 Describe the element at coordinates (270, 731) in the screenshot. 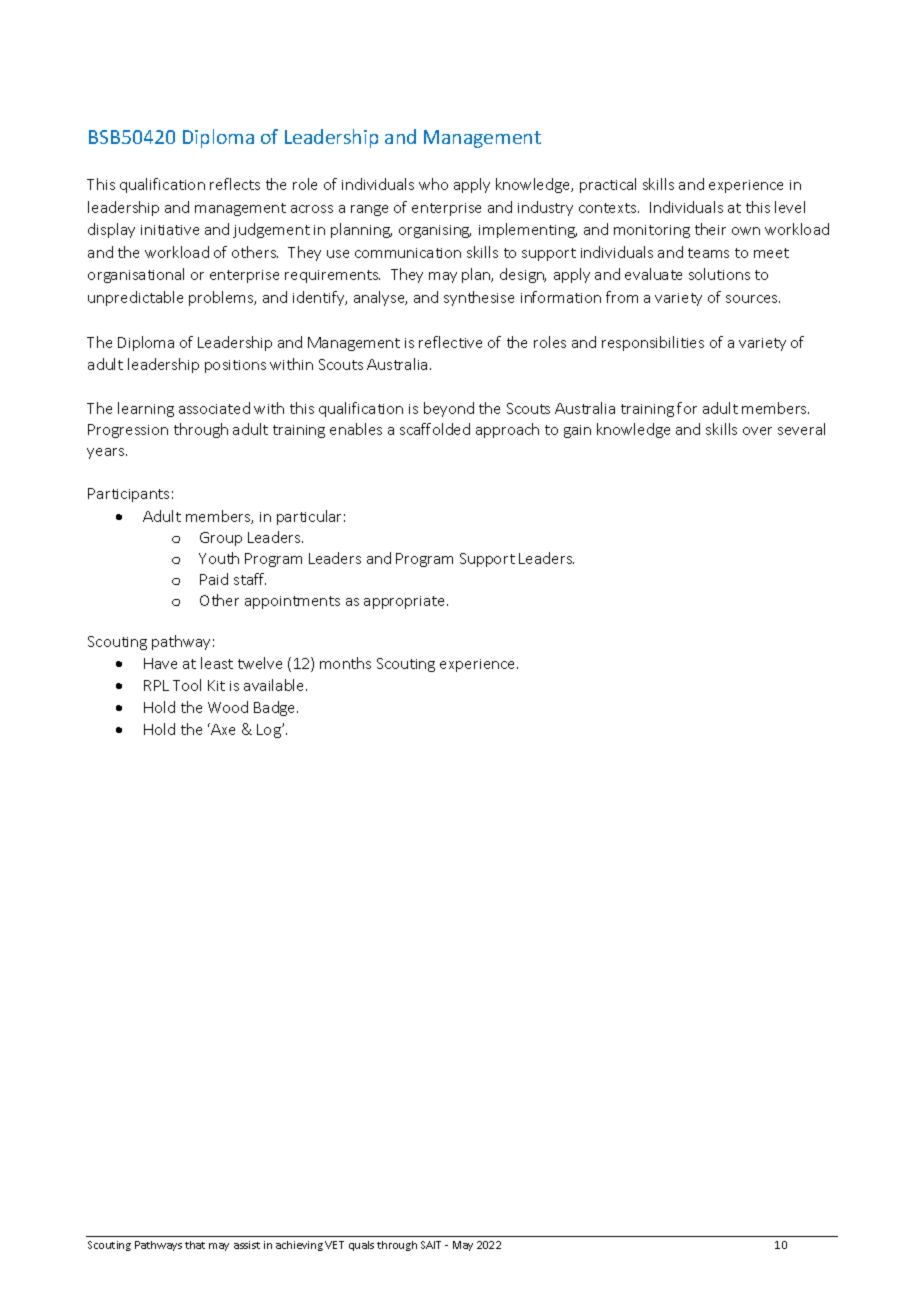

I see `Log` at that location.
